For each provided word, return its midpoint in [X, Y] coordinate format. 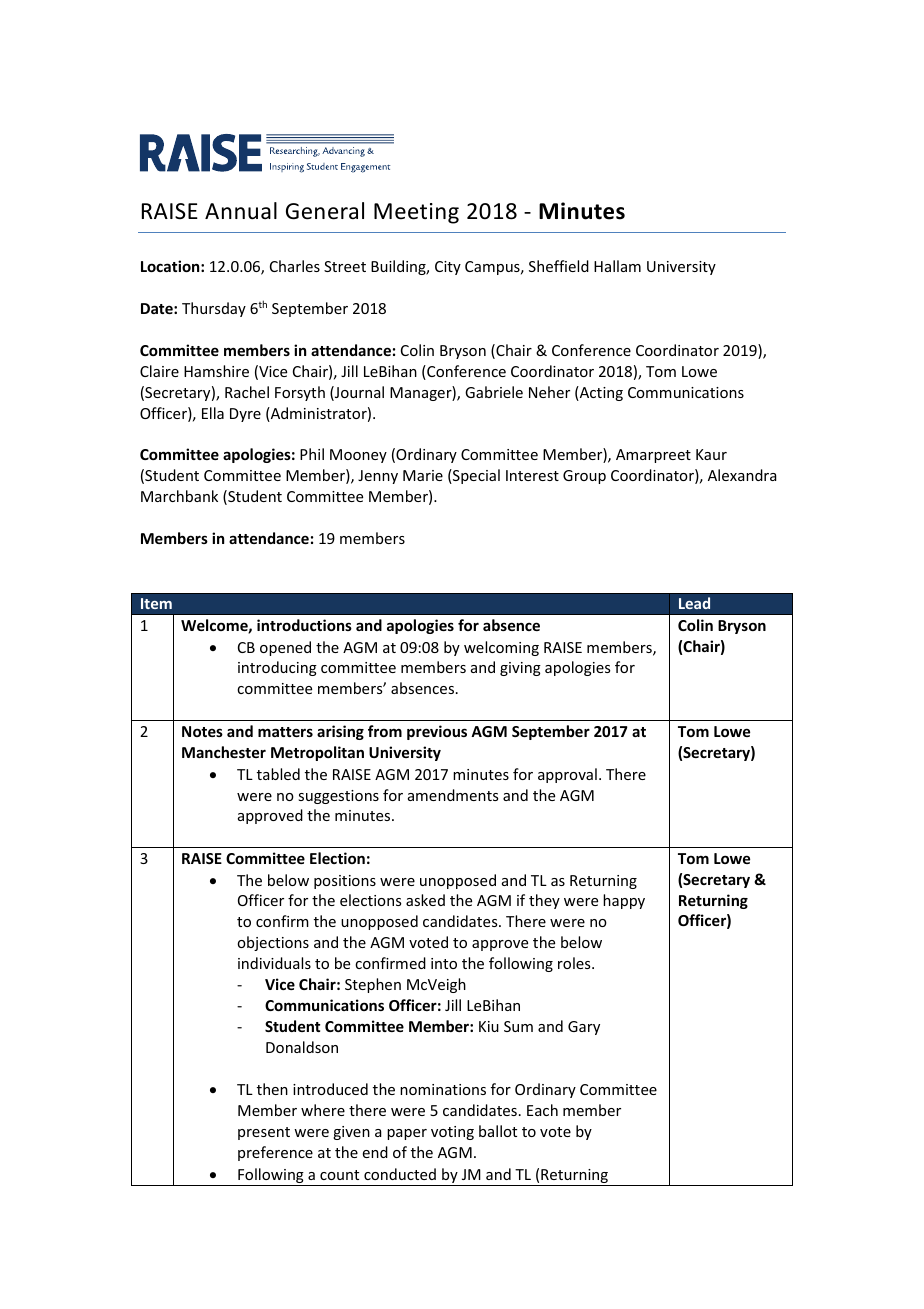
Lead [694, 603]
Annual [241, 211]
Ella [213, 413]
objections [273, 943]
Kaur [711, 454]
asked [425, 900]
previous [437, 732]
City [448, 268]
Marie [423, 475]
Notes [202, 731]
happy [624, 901]
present [264, 1133]
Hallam [617, 266]
